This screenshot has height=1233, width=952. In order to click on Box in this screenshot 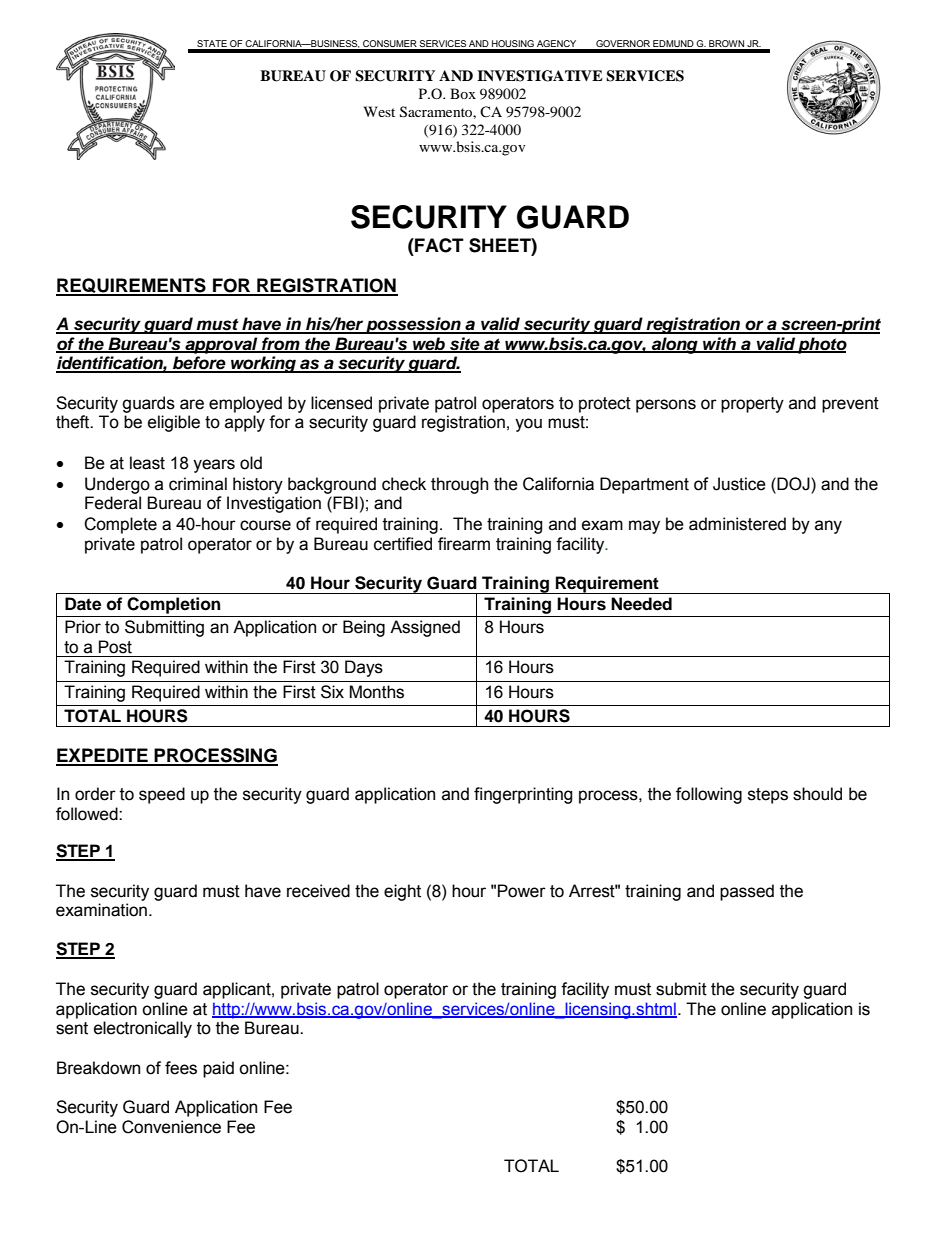, I will do `click(463, 93)`.
